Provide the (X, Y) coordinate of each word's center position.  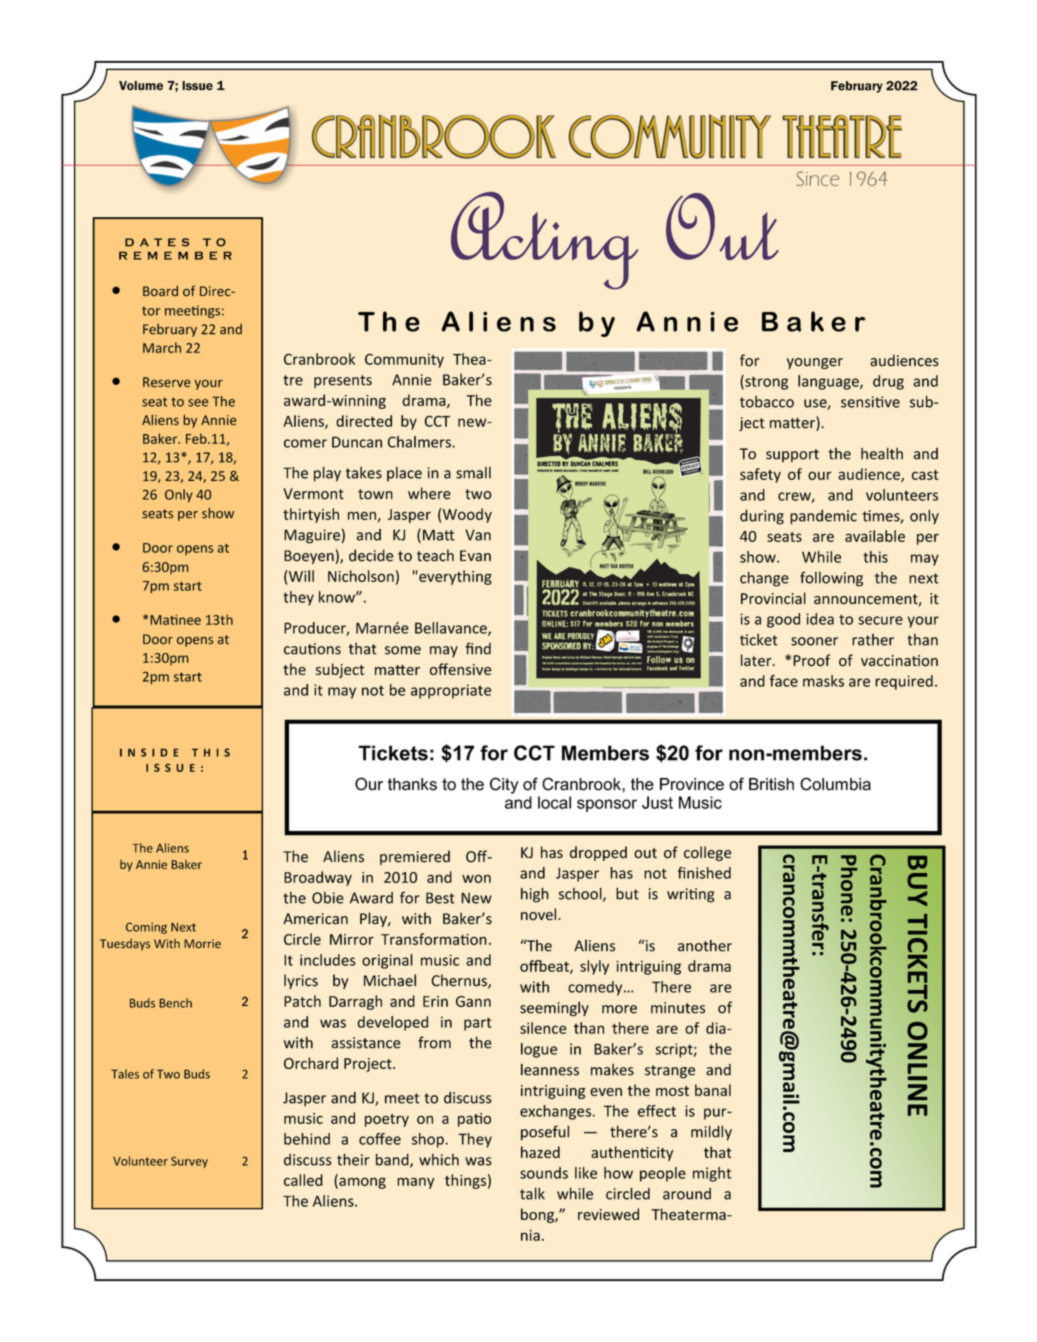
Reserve (167, 382)
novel (540, 914)
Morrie (202, 944)
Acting (545, 240)
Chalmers (420, 442)
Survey (189, 1162)
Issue (197, 86)
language (829, 382)
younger (815, 363)
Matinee (175, 620)
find (478, 648)
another (705, 945)
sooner (814, 641)
